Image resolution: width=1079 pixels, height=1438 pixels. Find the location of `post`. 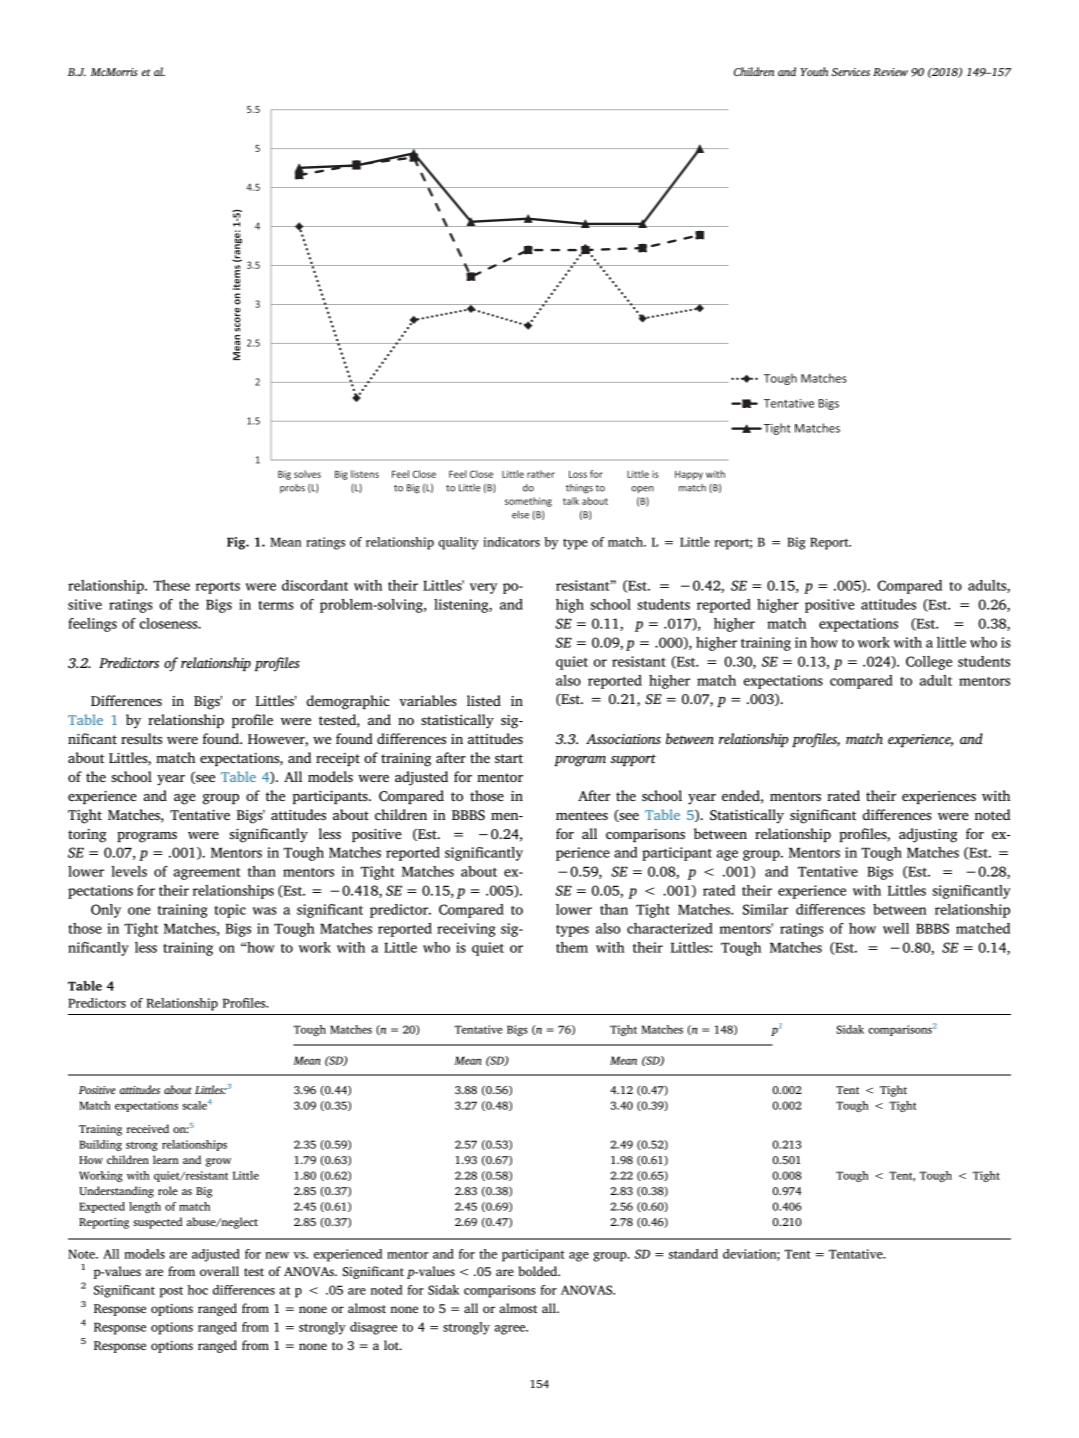

post is located at coordinates (171, 1292).
